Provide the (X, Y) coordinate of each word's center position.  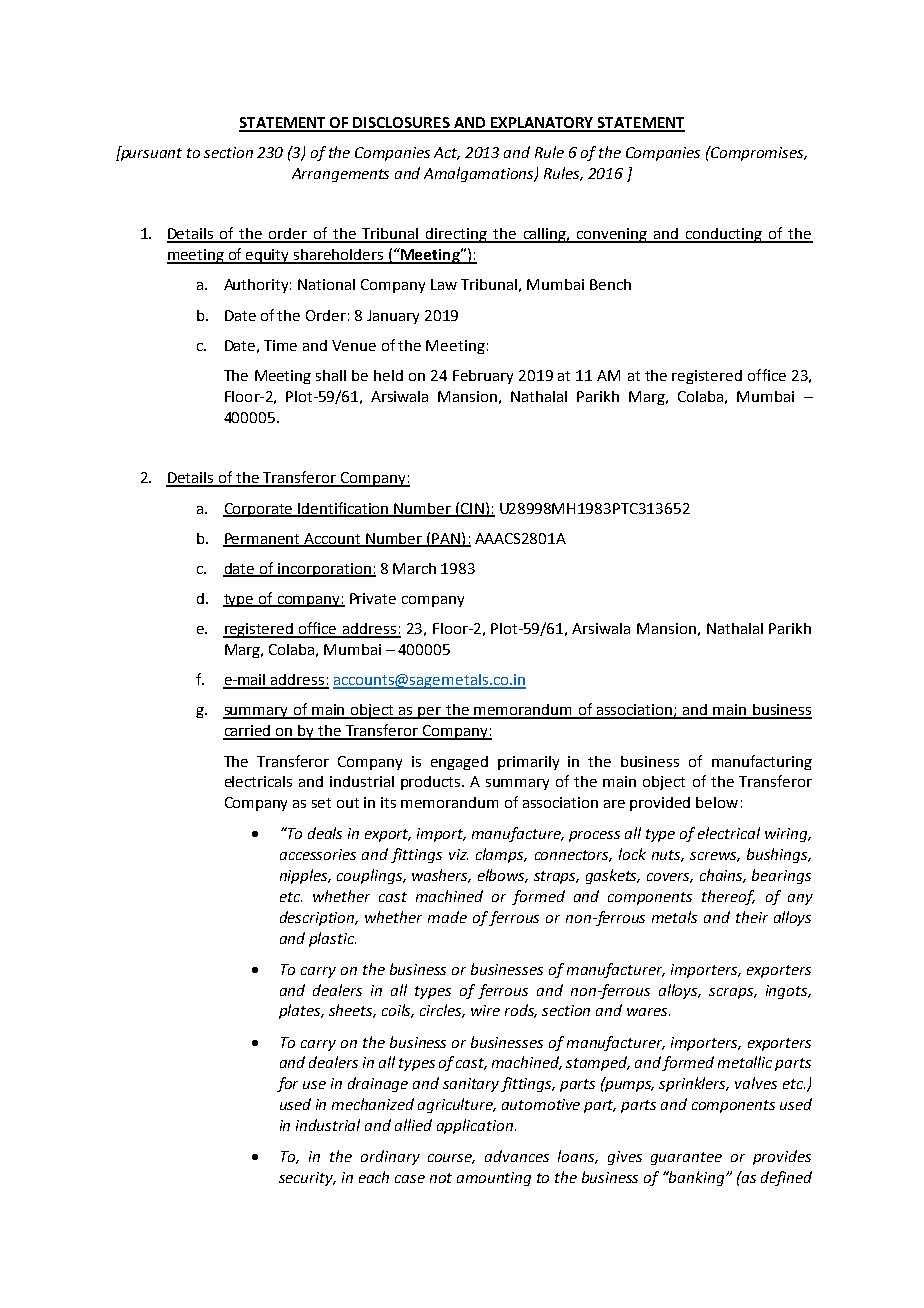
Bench (610, 284)
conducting (724, 235)
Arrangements (340, 175)
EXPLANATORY (543, 124)
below (717, 802)
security (307, 1179)
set (321, 803)
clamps (501, 855)
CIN (472, 509)
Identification (344, 509)
